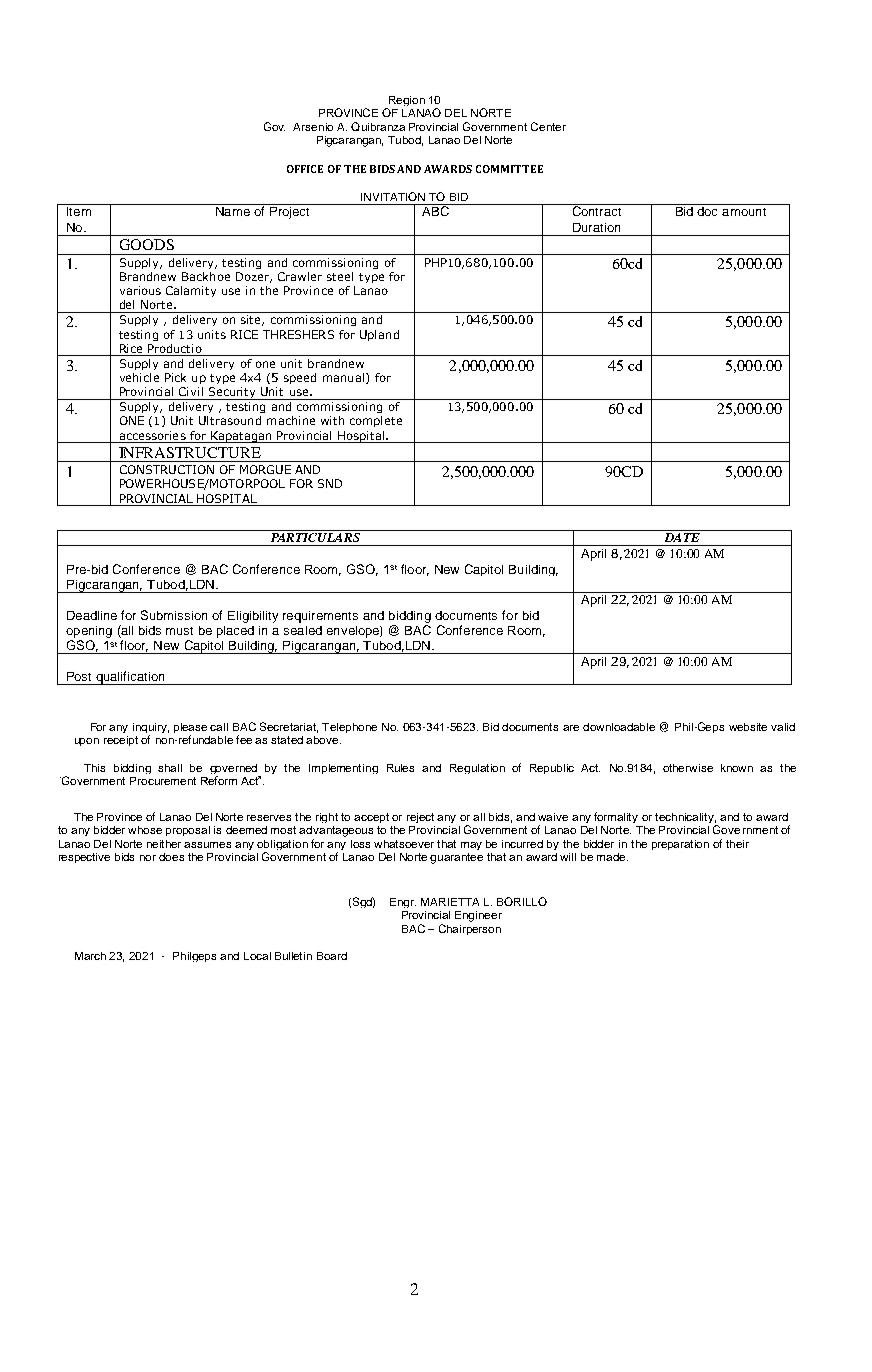 Image resolution: width=872 pixels, height=1372 pixels. Describe the element at coordinates (130, 678) in the screenshot. I see `qualification` at that location.
